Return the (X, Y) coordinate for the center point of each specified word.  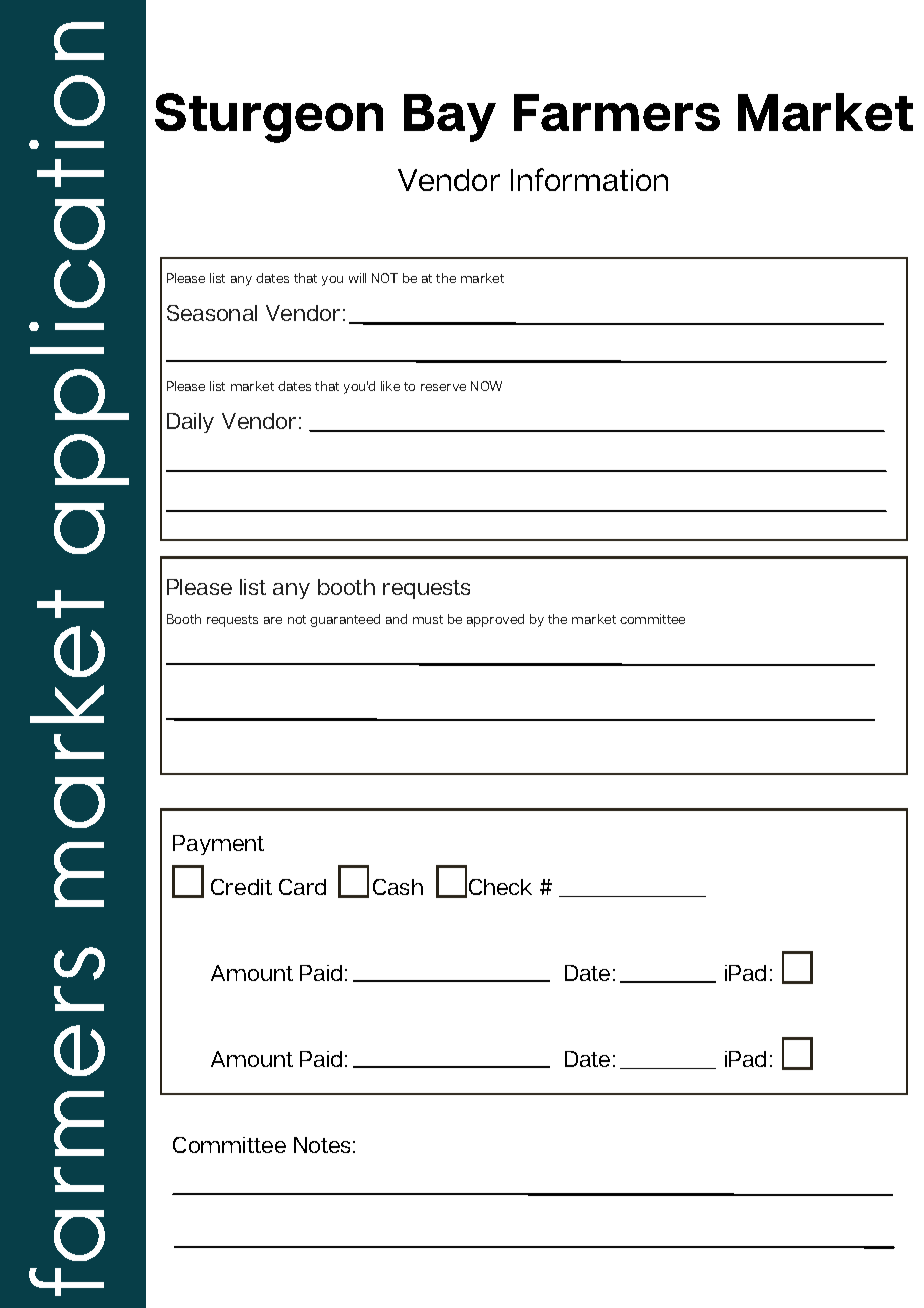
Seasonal (212, 313)
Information (589, 179)
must (428, 619)
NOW (486, 386)
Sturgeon (269, 118)
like (390, 386)
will (357, 278)
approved (495, 620)
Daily (190, 423)
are (273, 620)
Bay (450, 118)
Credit (241, 887)
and (396, 619)
